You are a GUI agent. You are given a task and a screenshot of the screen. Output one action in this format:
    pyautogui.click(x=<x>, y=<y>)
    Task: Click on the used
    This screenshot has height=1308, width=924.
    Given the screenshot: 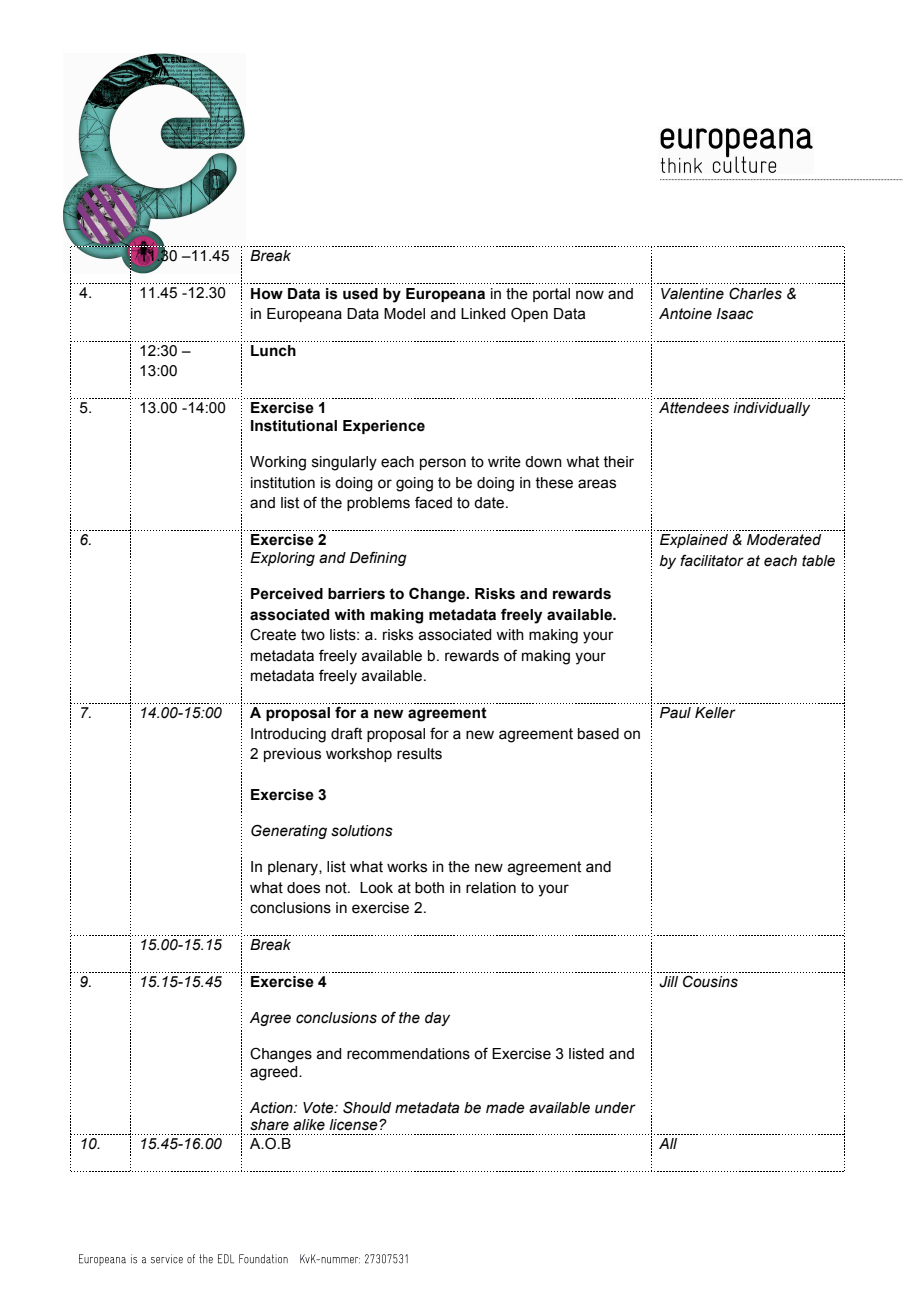 What is the action you would take?
    pyautogui.click(x=360, y=294)
